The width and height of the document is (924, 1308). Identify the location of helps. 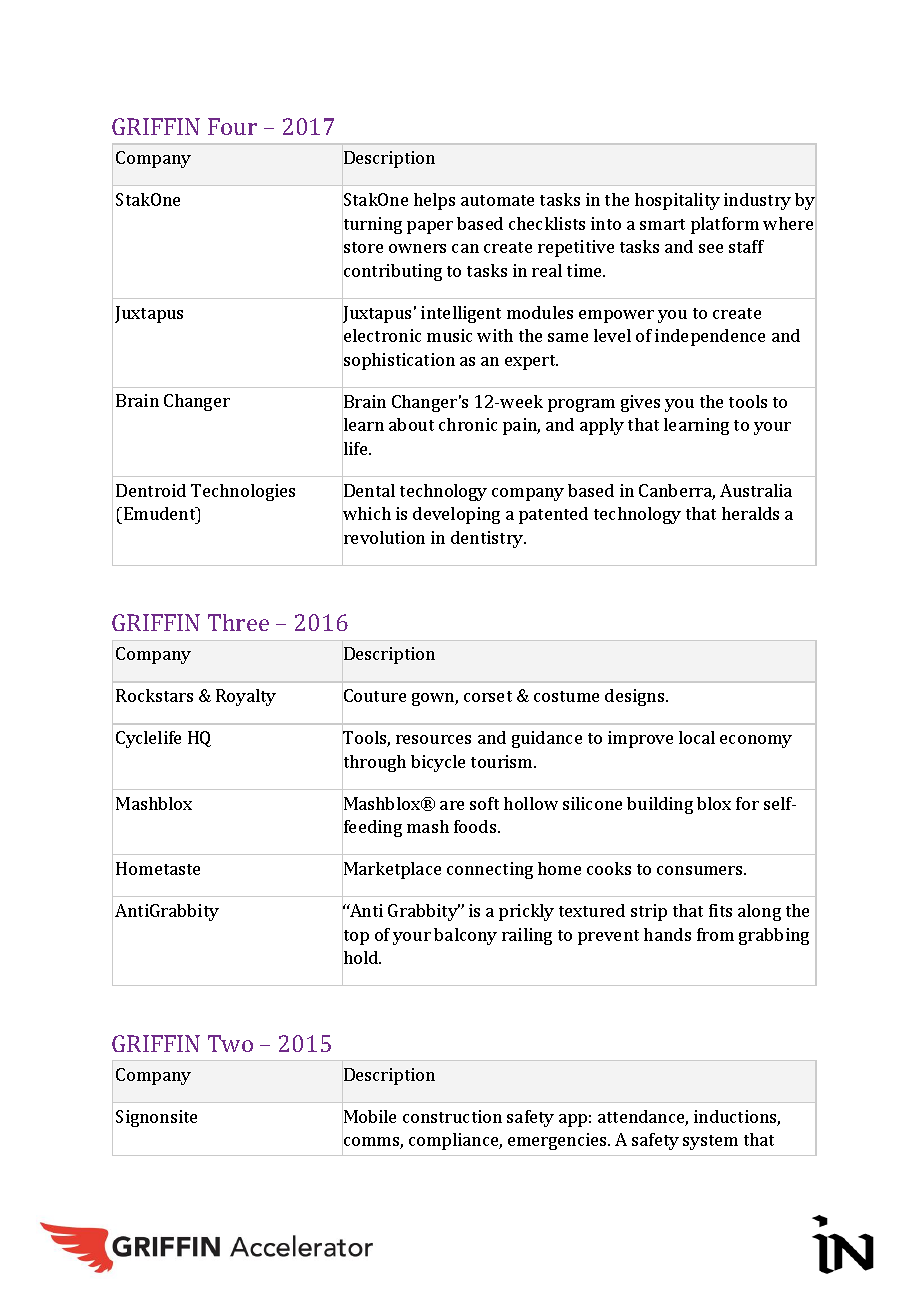
(434, 201).
